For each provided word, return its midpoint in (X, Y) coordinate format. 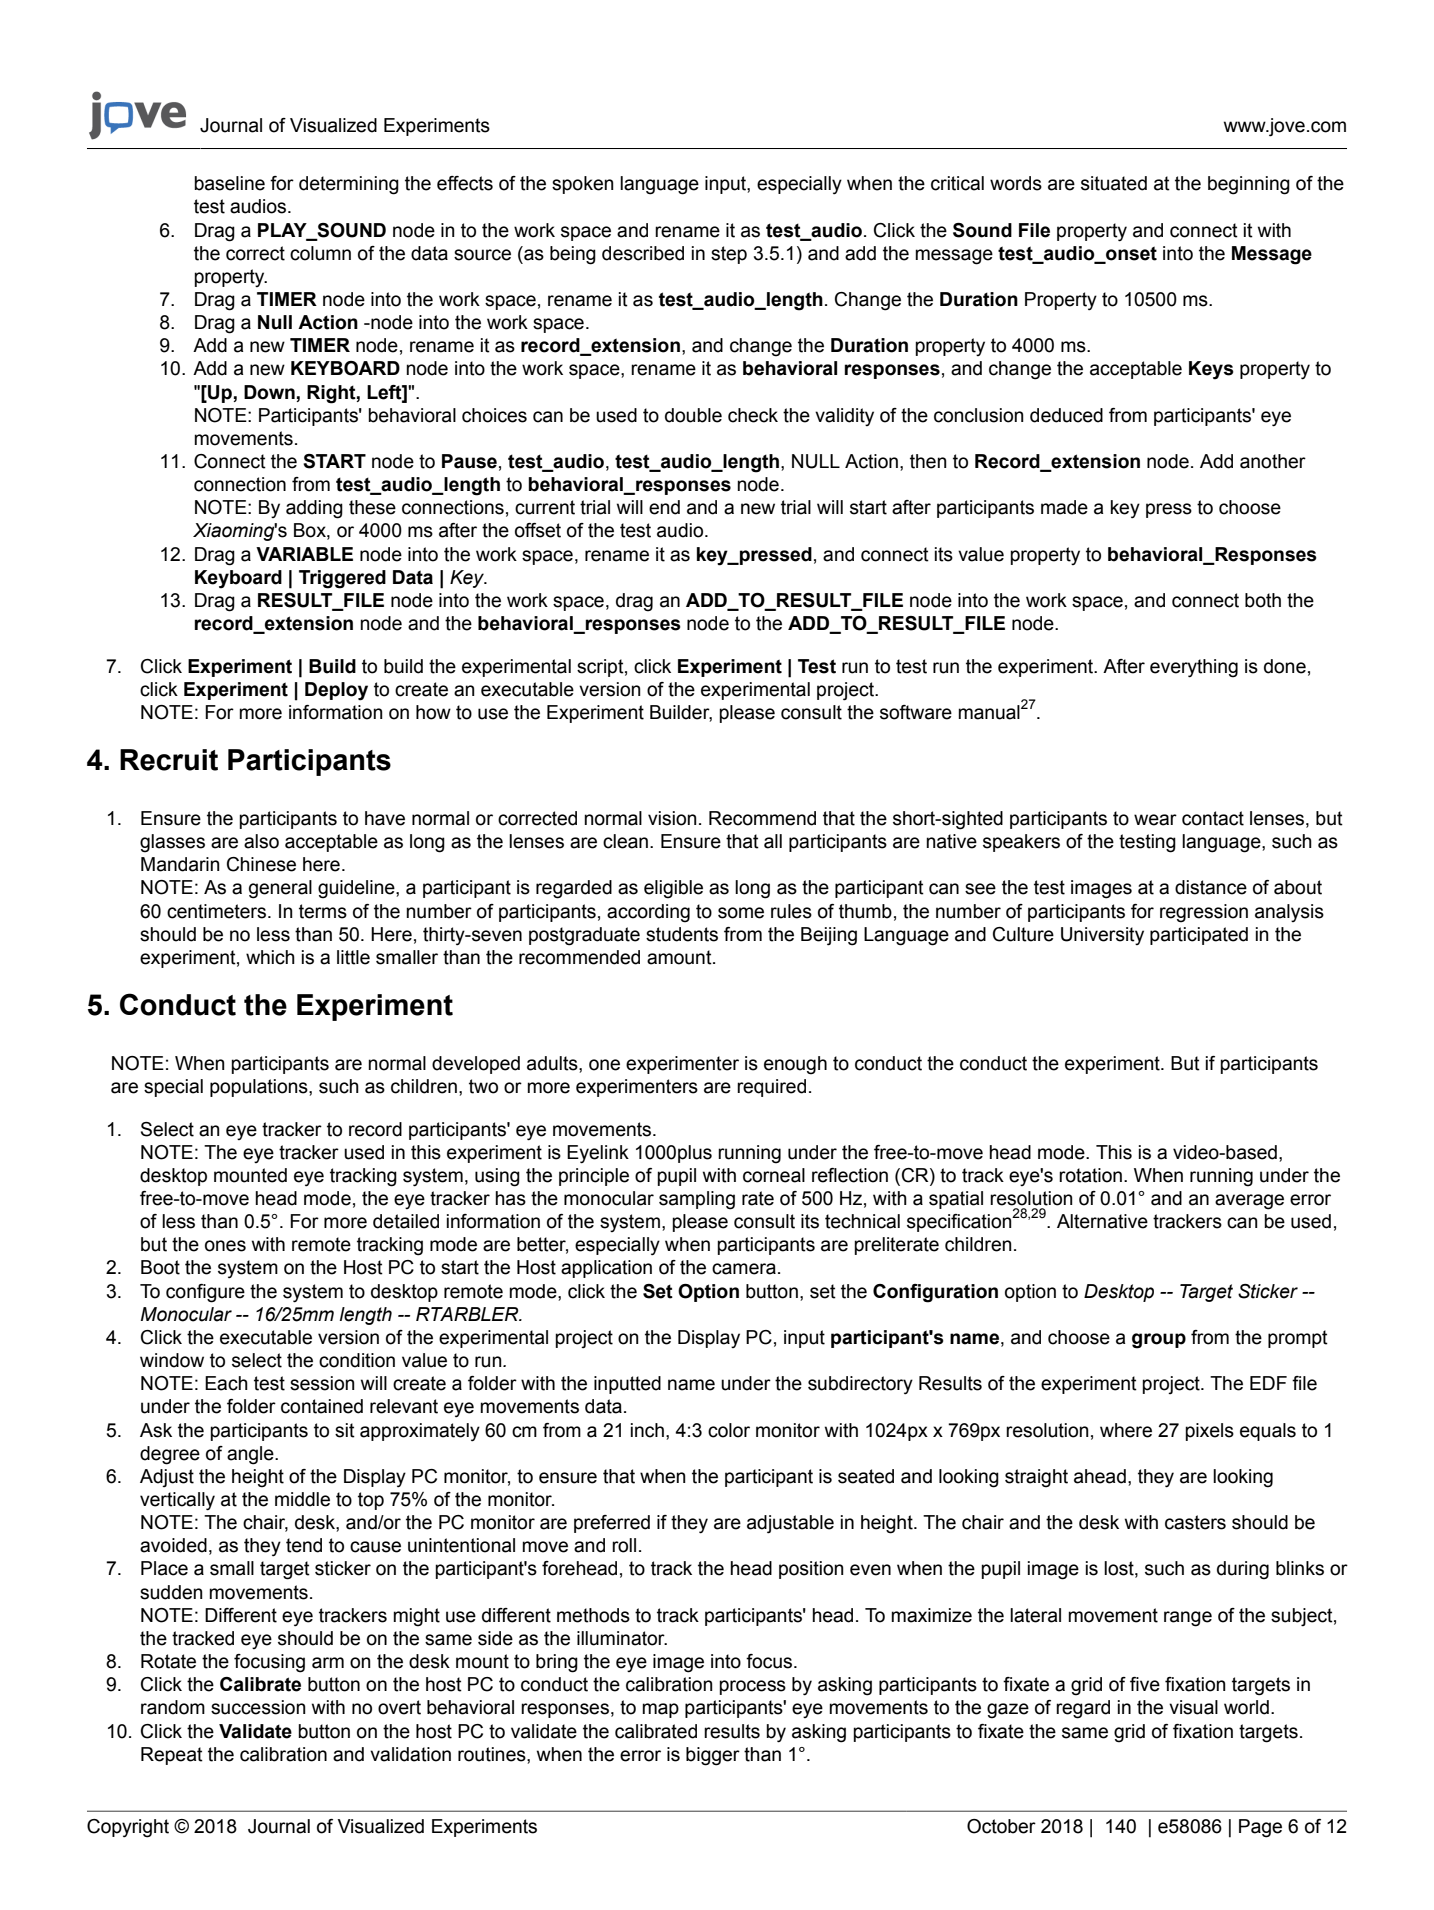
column (320, 253)
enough (795, 1065)
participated (1199, 936)
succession (258, 1707)
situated (1114, 183)
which (270, 957)
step (729, 255)
